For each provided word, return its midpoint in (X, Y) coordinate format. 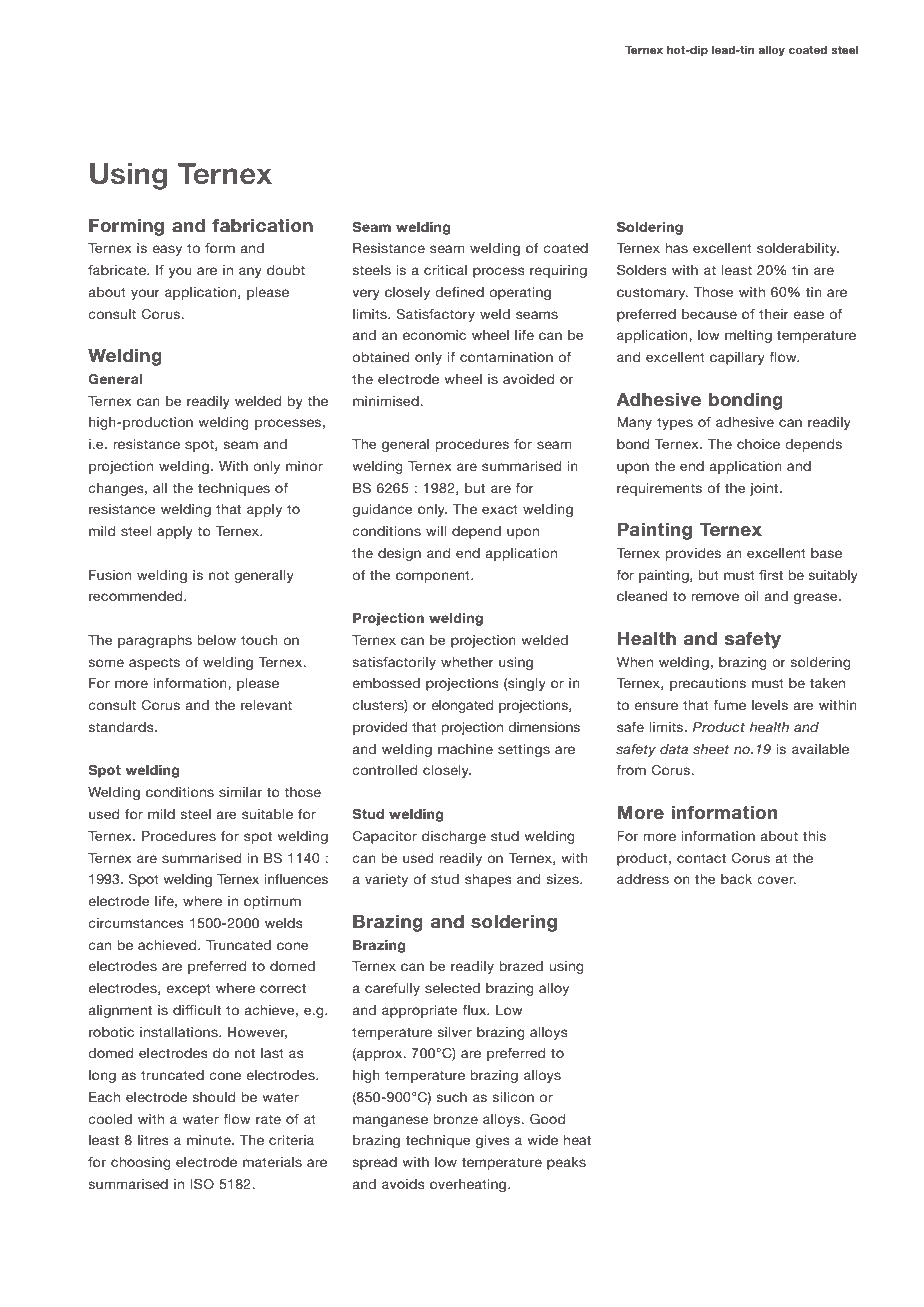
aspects (154, 663)
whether (467, 662)
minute (210, 1140)
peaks (566, 1163)
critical (445, 270)
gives (493, 1141)
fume (729, 705)
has (676, 248)
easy (167, 250)
